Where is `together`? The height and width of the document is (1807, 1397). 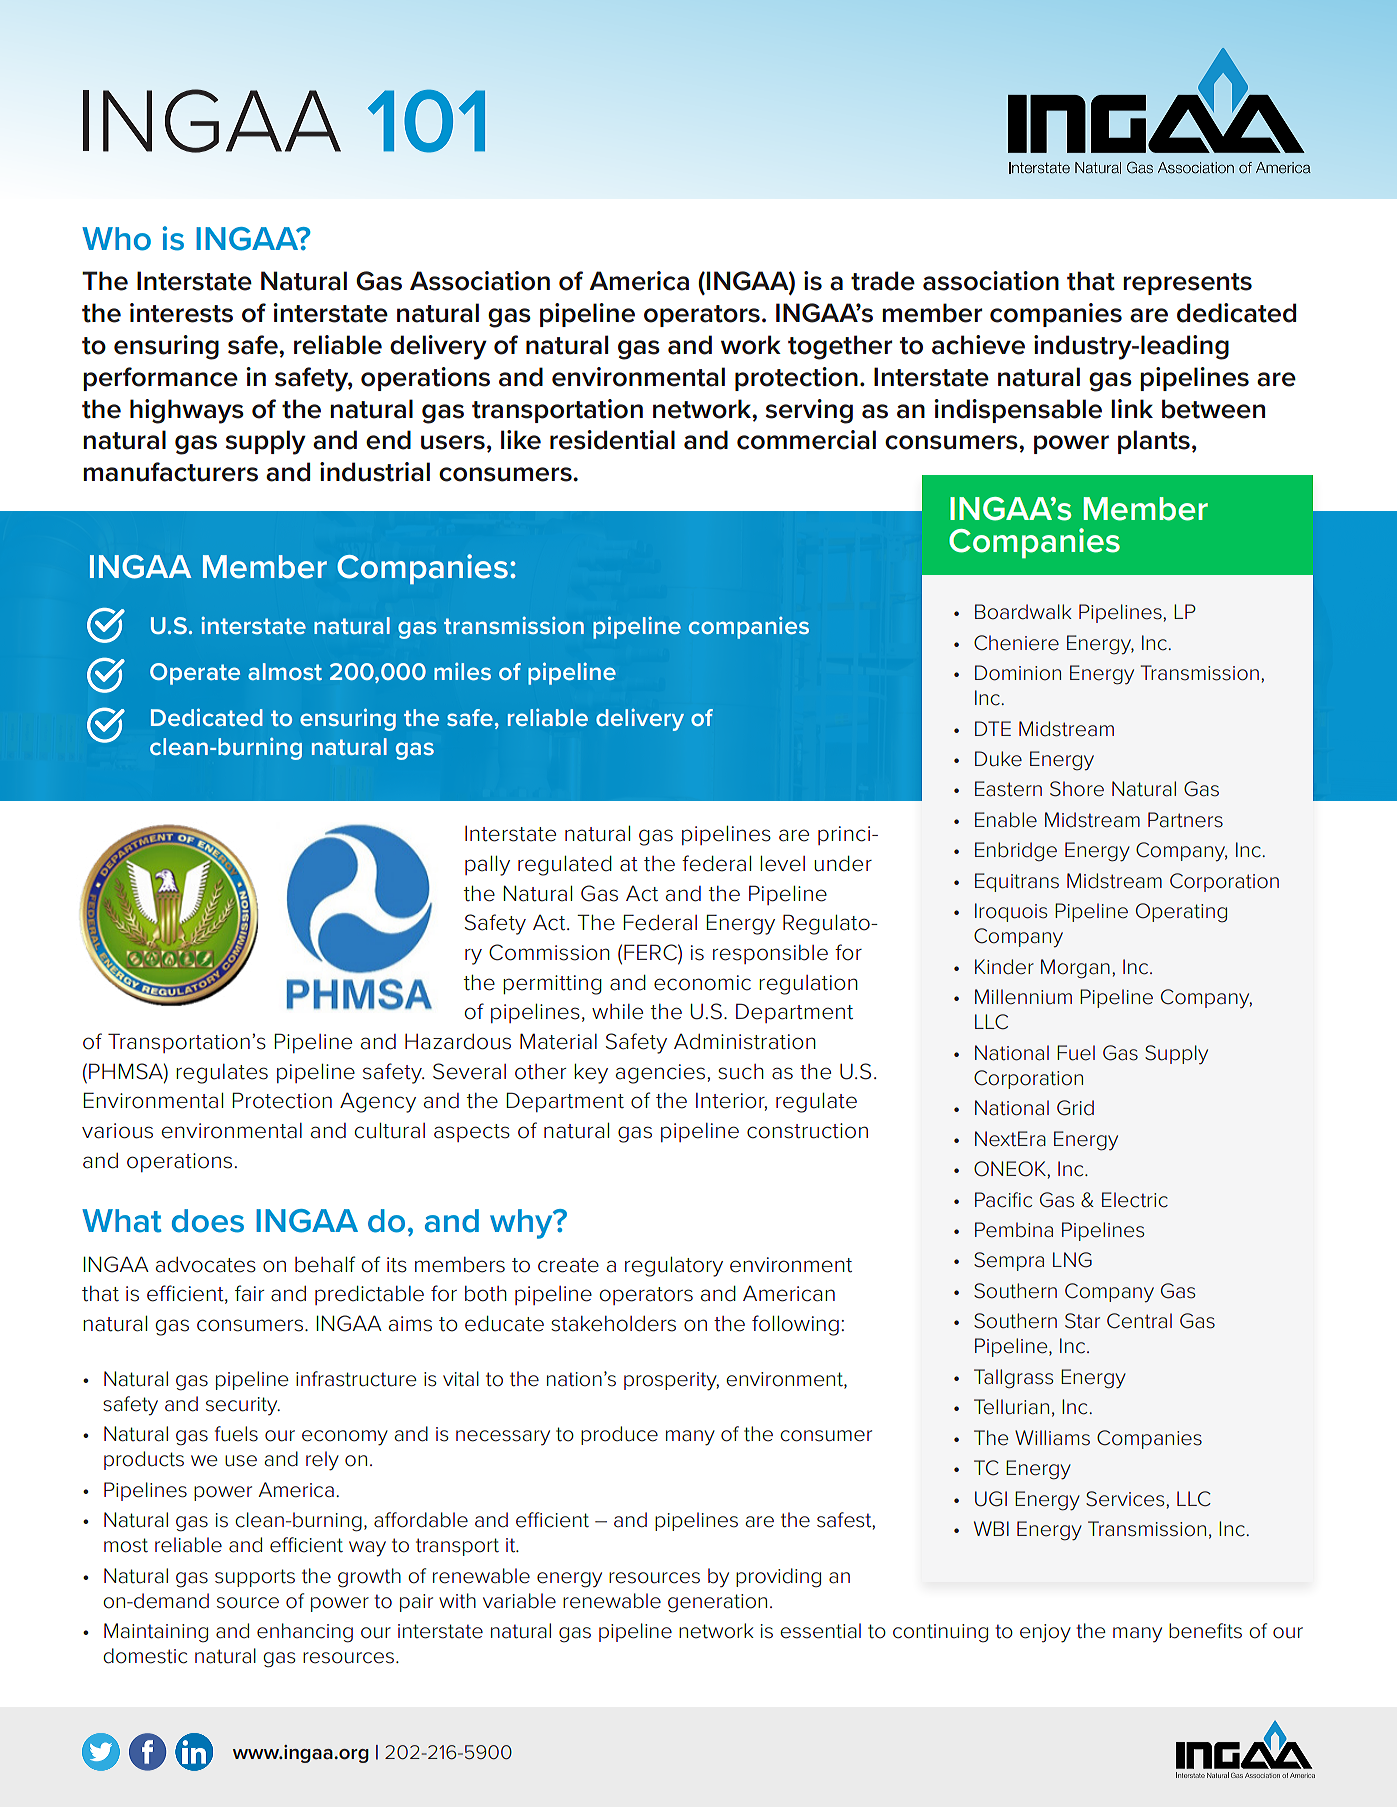 together is located at coordinates (840, 347).
